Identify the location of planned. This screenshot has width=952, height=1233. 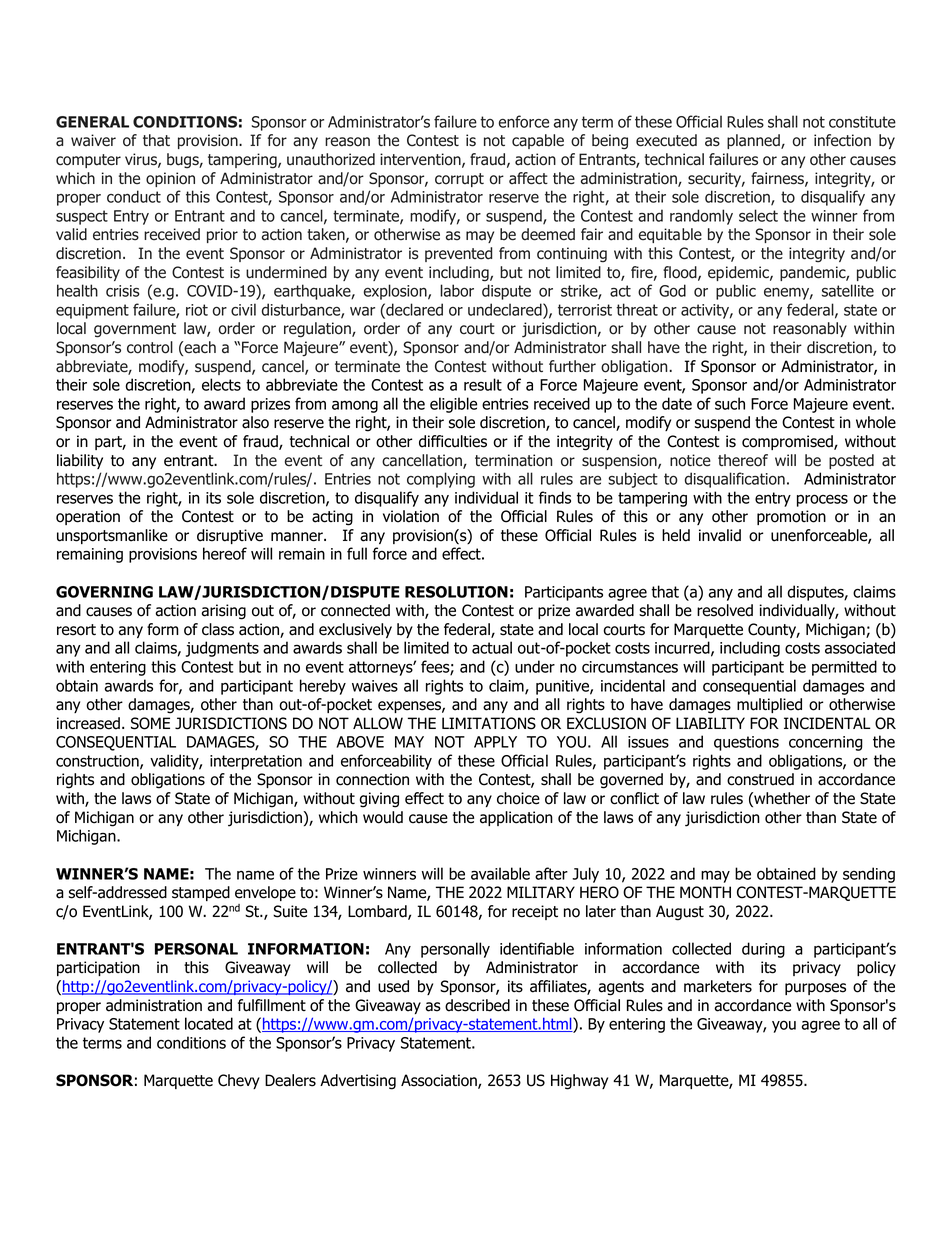
(754, 141).
